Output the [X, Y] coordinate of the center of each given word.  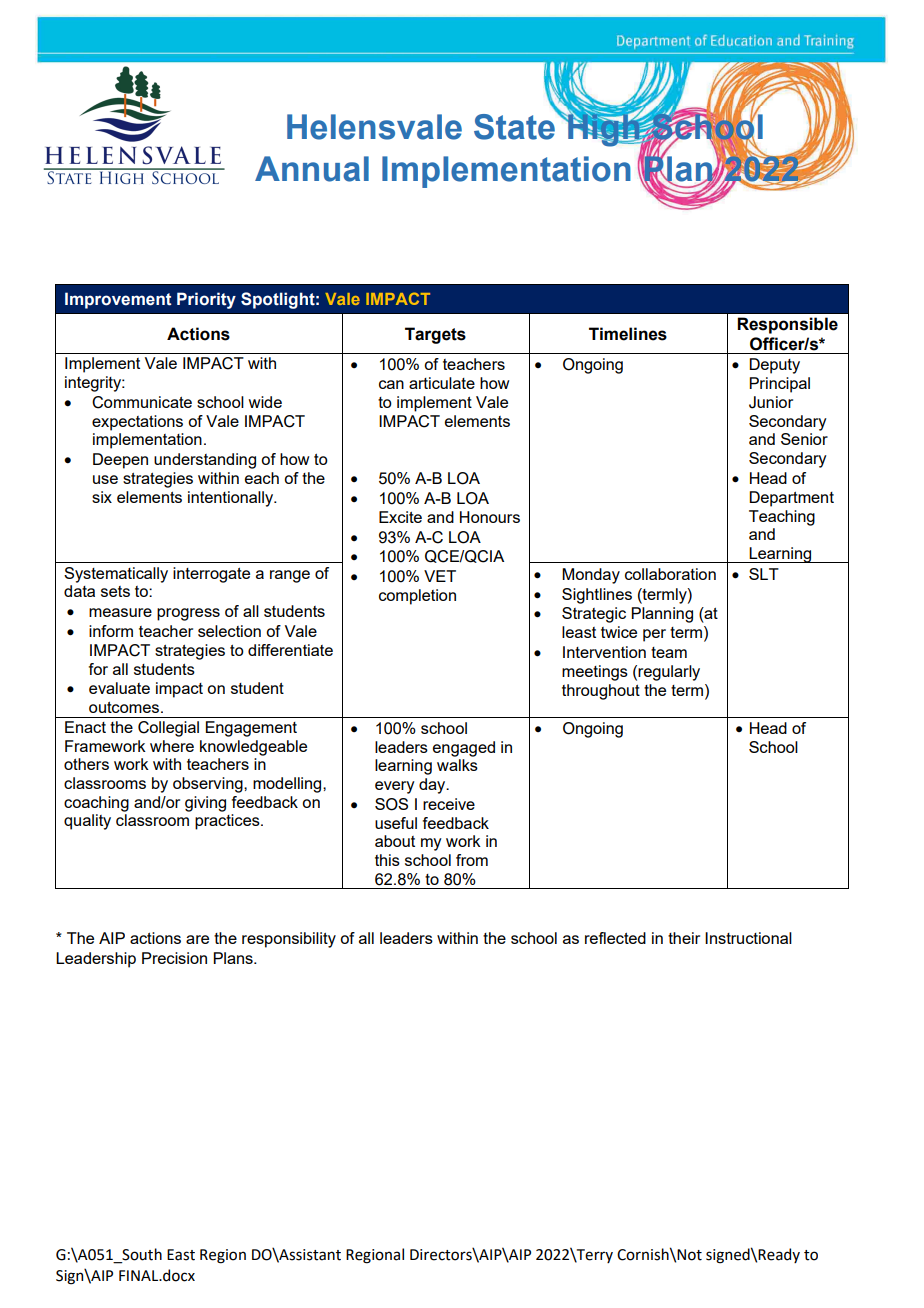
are [197, 939]
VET [440, 576]
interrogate [211, 575]
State [515, 126]
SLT [764, 574]
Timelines [628, 334]
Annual [312, 169]
